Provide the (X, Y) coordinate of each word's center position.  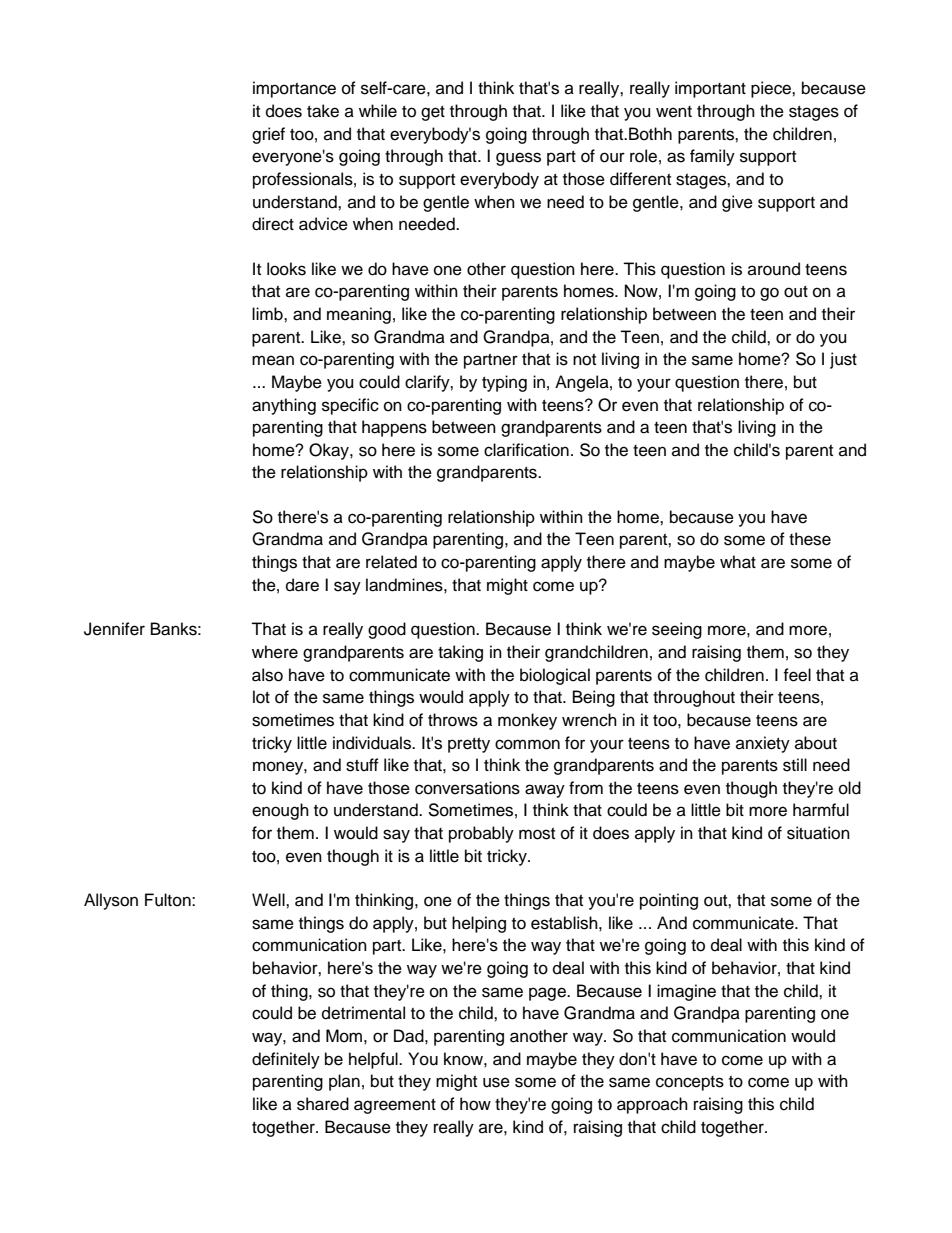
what (738, 562)
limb (268, 314)
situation (818, 833)
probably (481, 834)
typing (504, 383)
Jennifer (114, 629)
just (843, 360)
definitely (286, 1060)
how (475, 1104)
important (710, 89)
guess (518, 159)
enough (280, 811)
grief (268, 135)
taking (460, 653)
